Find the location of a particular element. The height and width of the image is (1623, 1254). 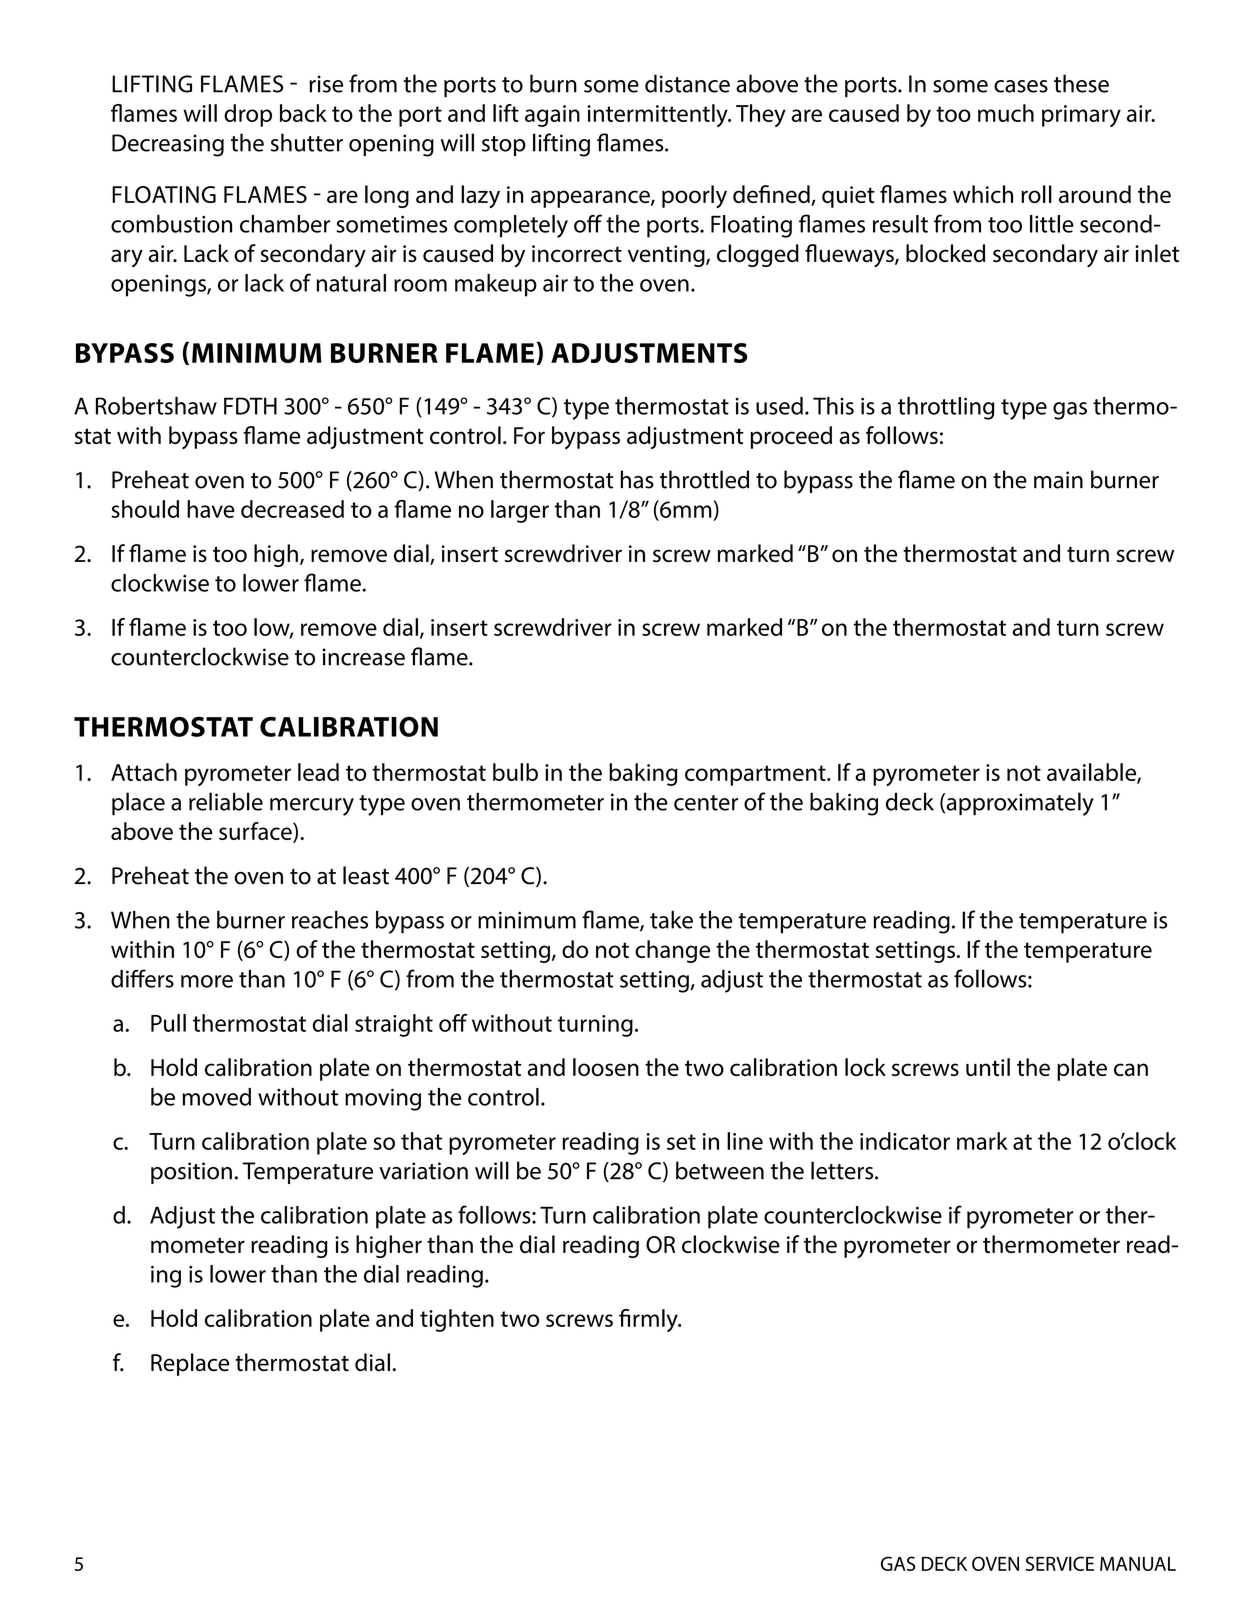

tighten is located at coordinates (457, 1320).
